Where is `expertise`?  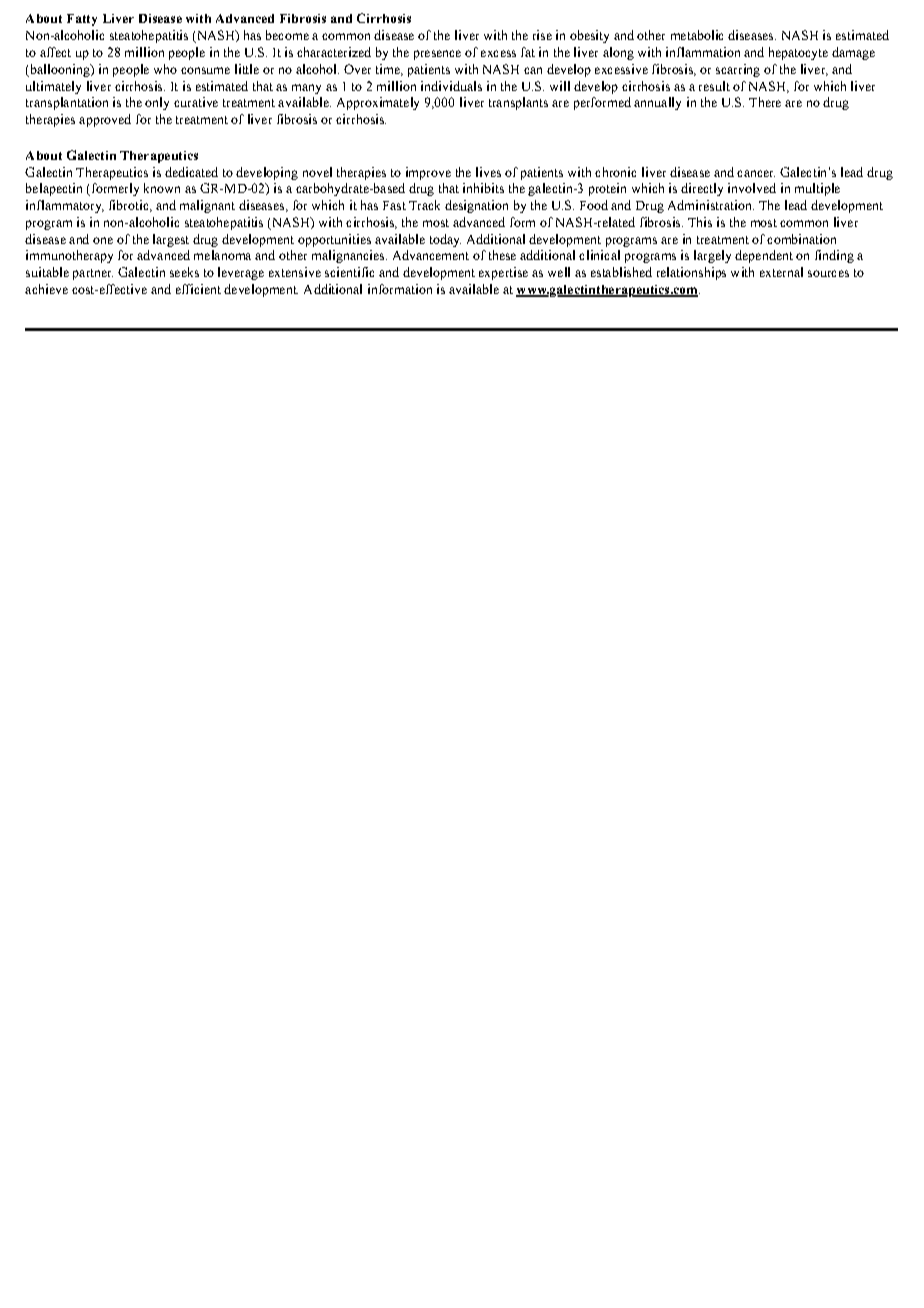 expertise is located at coordinates (503, 273).
